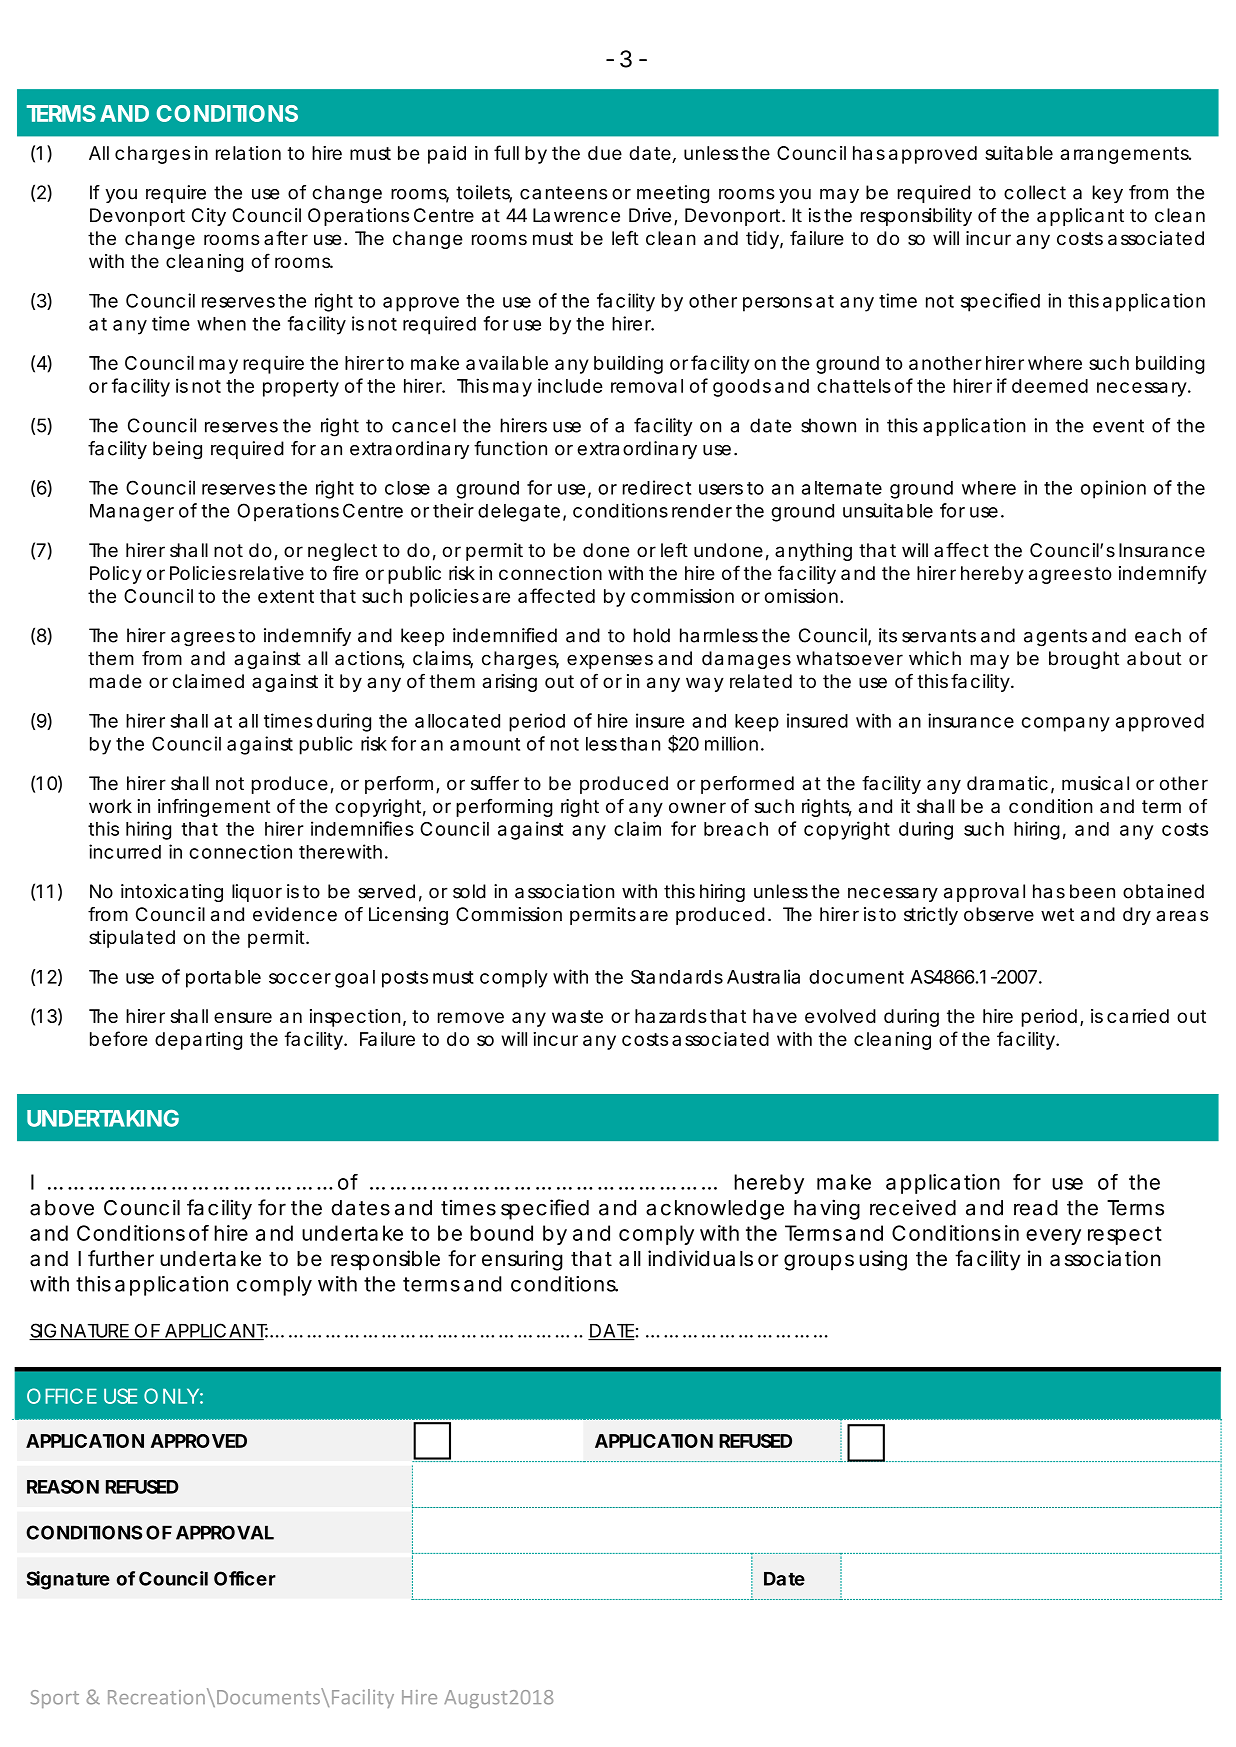 The height and width of the screenshot is (1747, 1236). Describe the element at coordinates (640, 744) in the screenshot. I see `than` at that location.
